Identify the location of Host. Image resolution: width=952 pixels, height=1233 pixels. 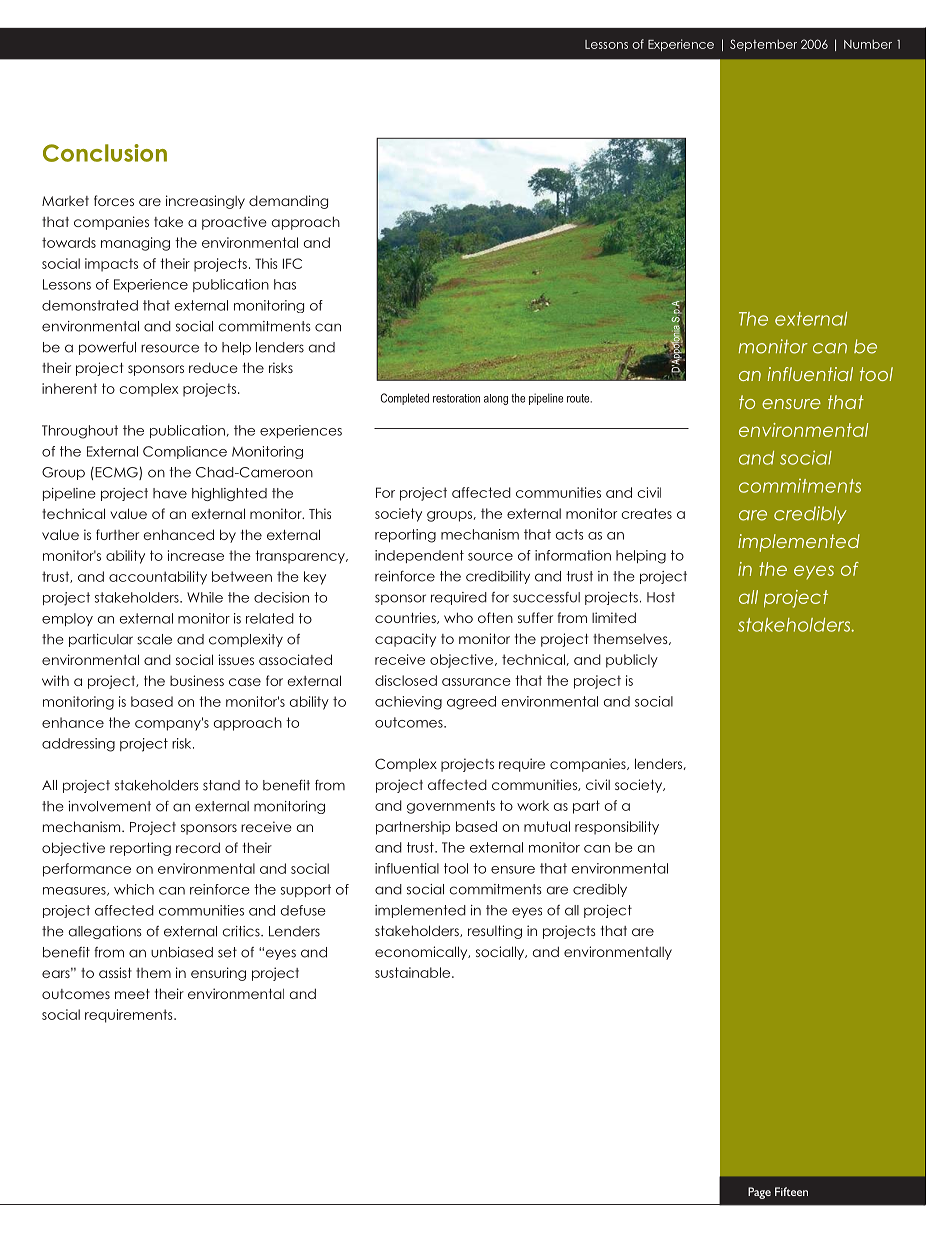
(661, 597).
